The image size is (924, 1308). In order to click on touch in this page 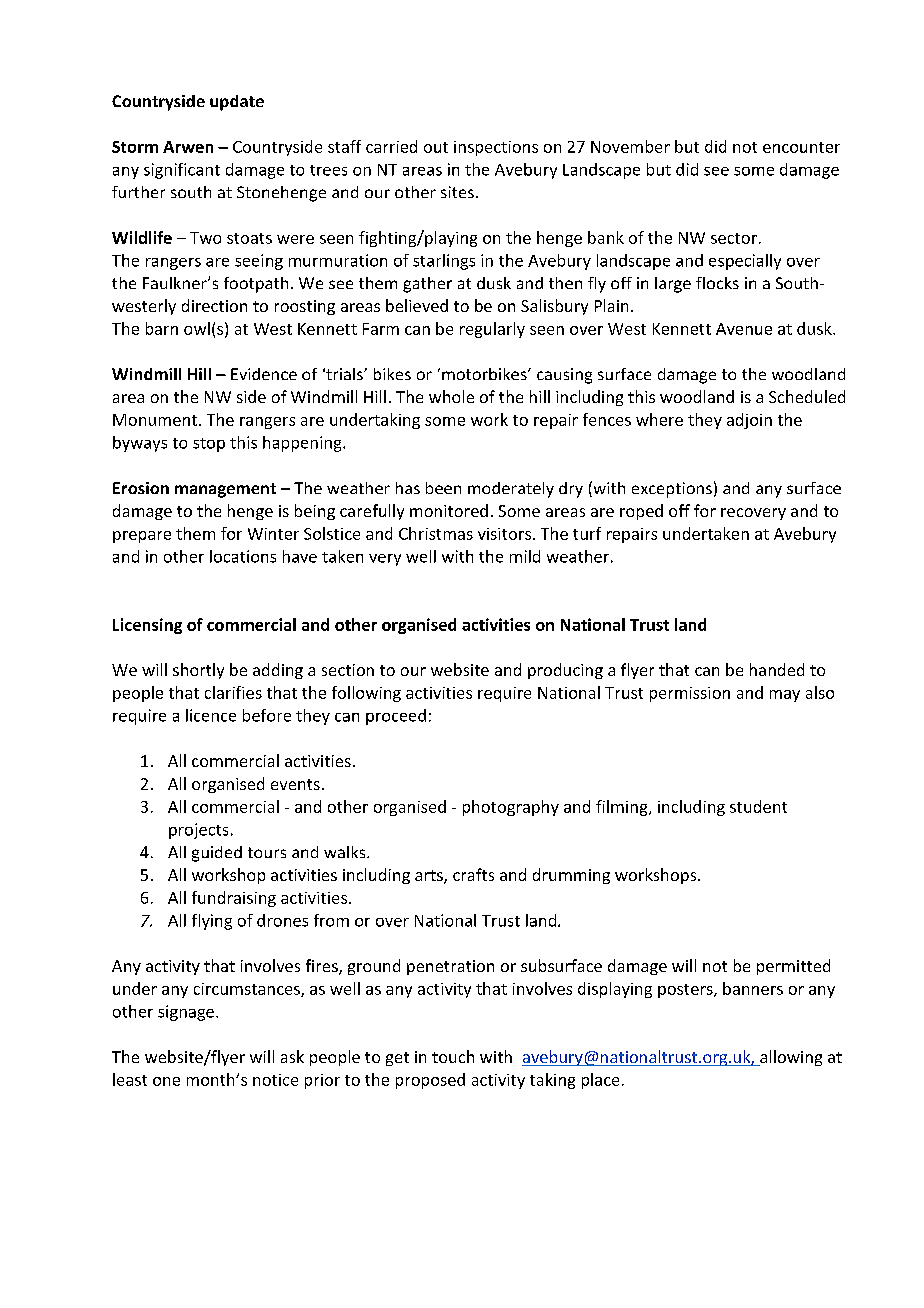, I will do `click(453, 1056)`.
